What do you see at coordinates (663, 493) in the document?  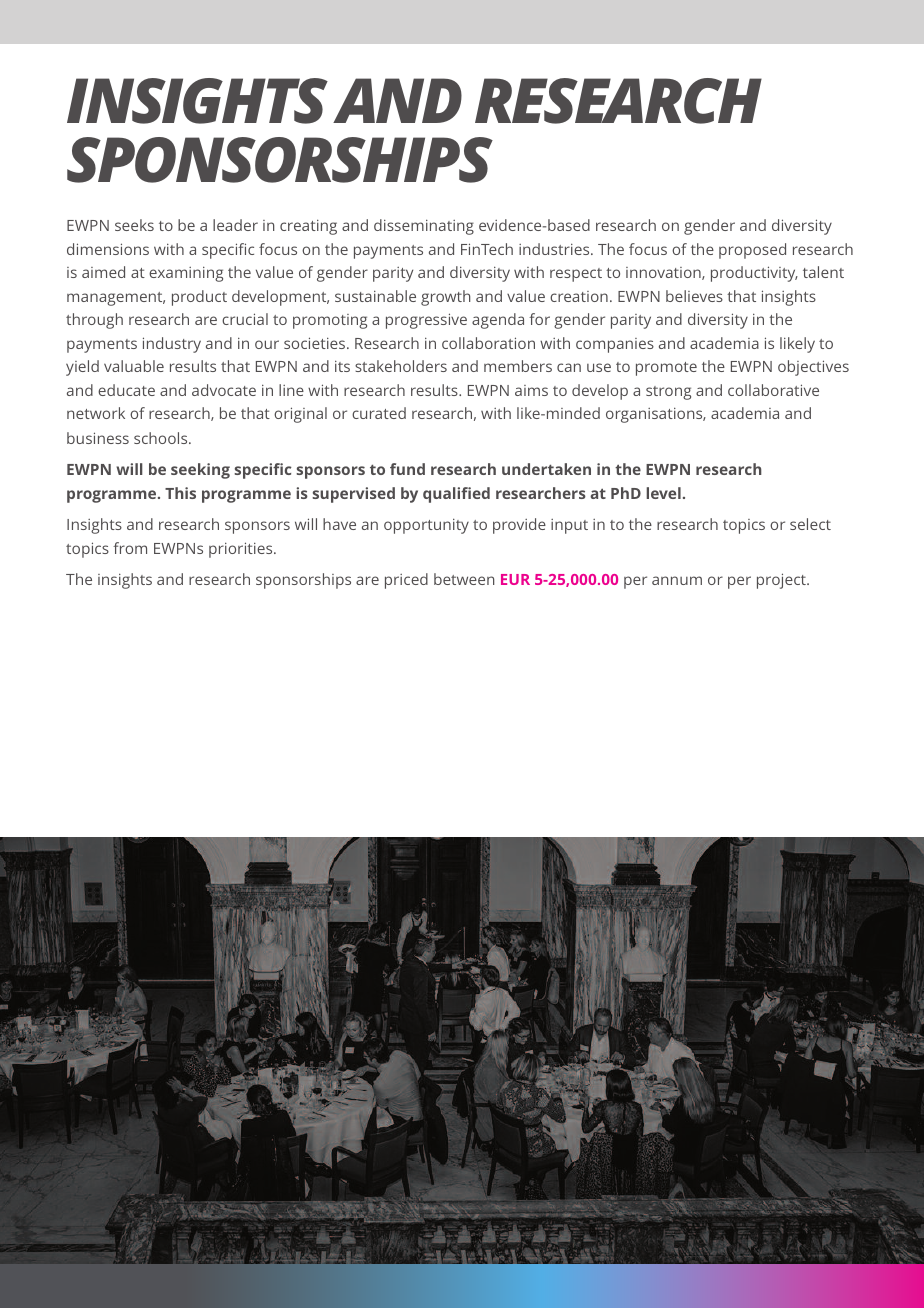 I see `level` at bounding box center [663, 493].
